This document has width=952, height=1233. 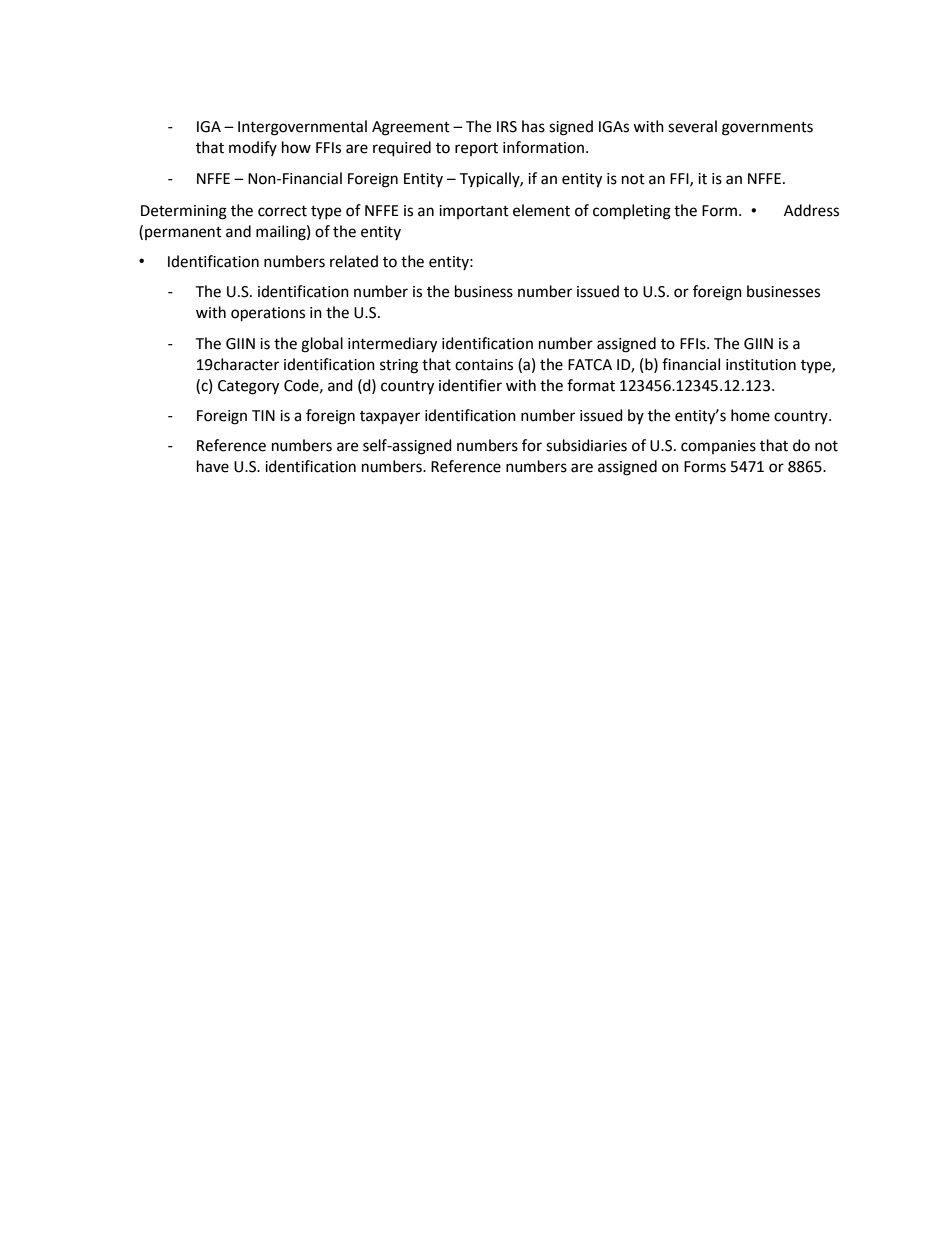 I want to click on operations, so click(x=268, y=314).
